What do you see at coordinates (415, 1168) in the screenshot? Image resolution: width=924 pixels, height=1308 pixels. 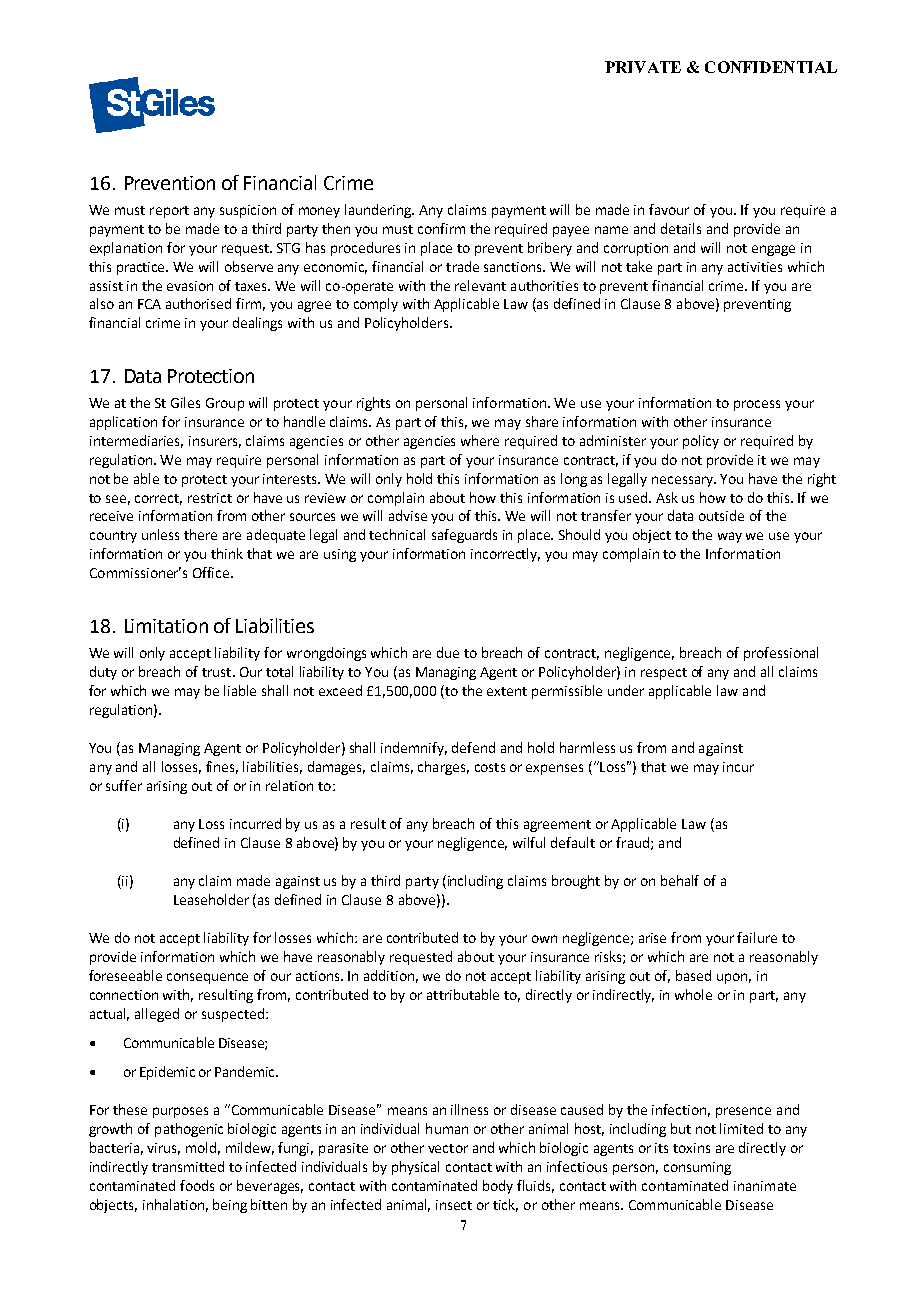 I see `physical` at bounding box center [415, 1168].
